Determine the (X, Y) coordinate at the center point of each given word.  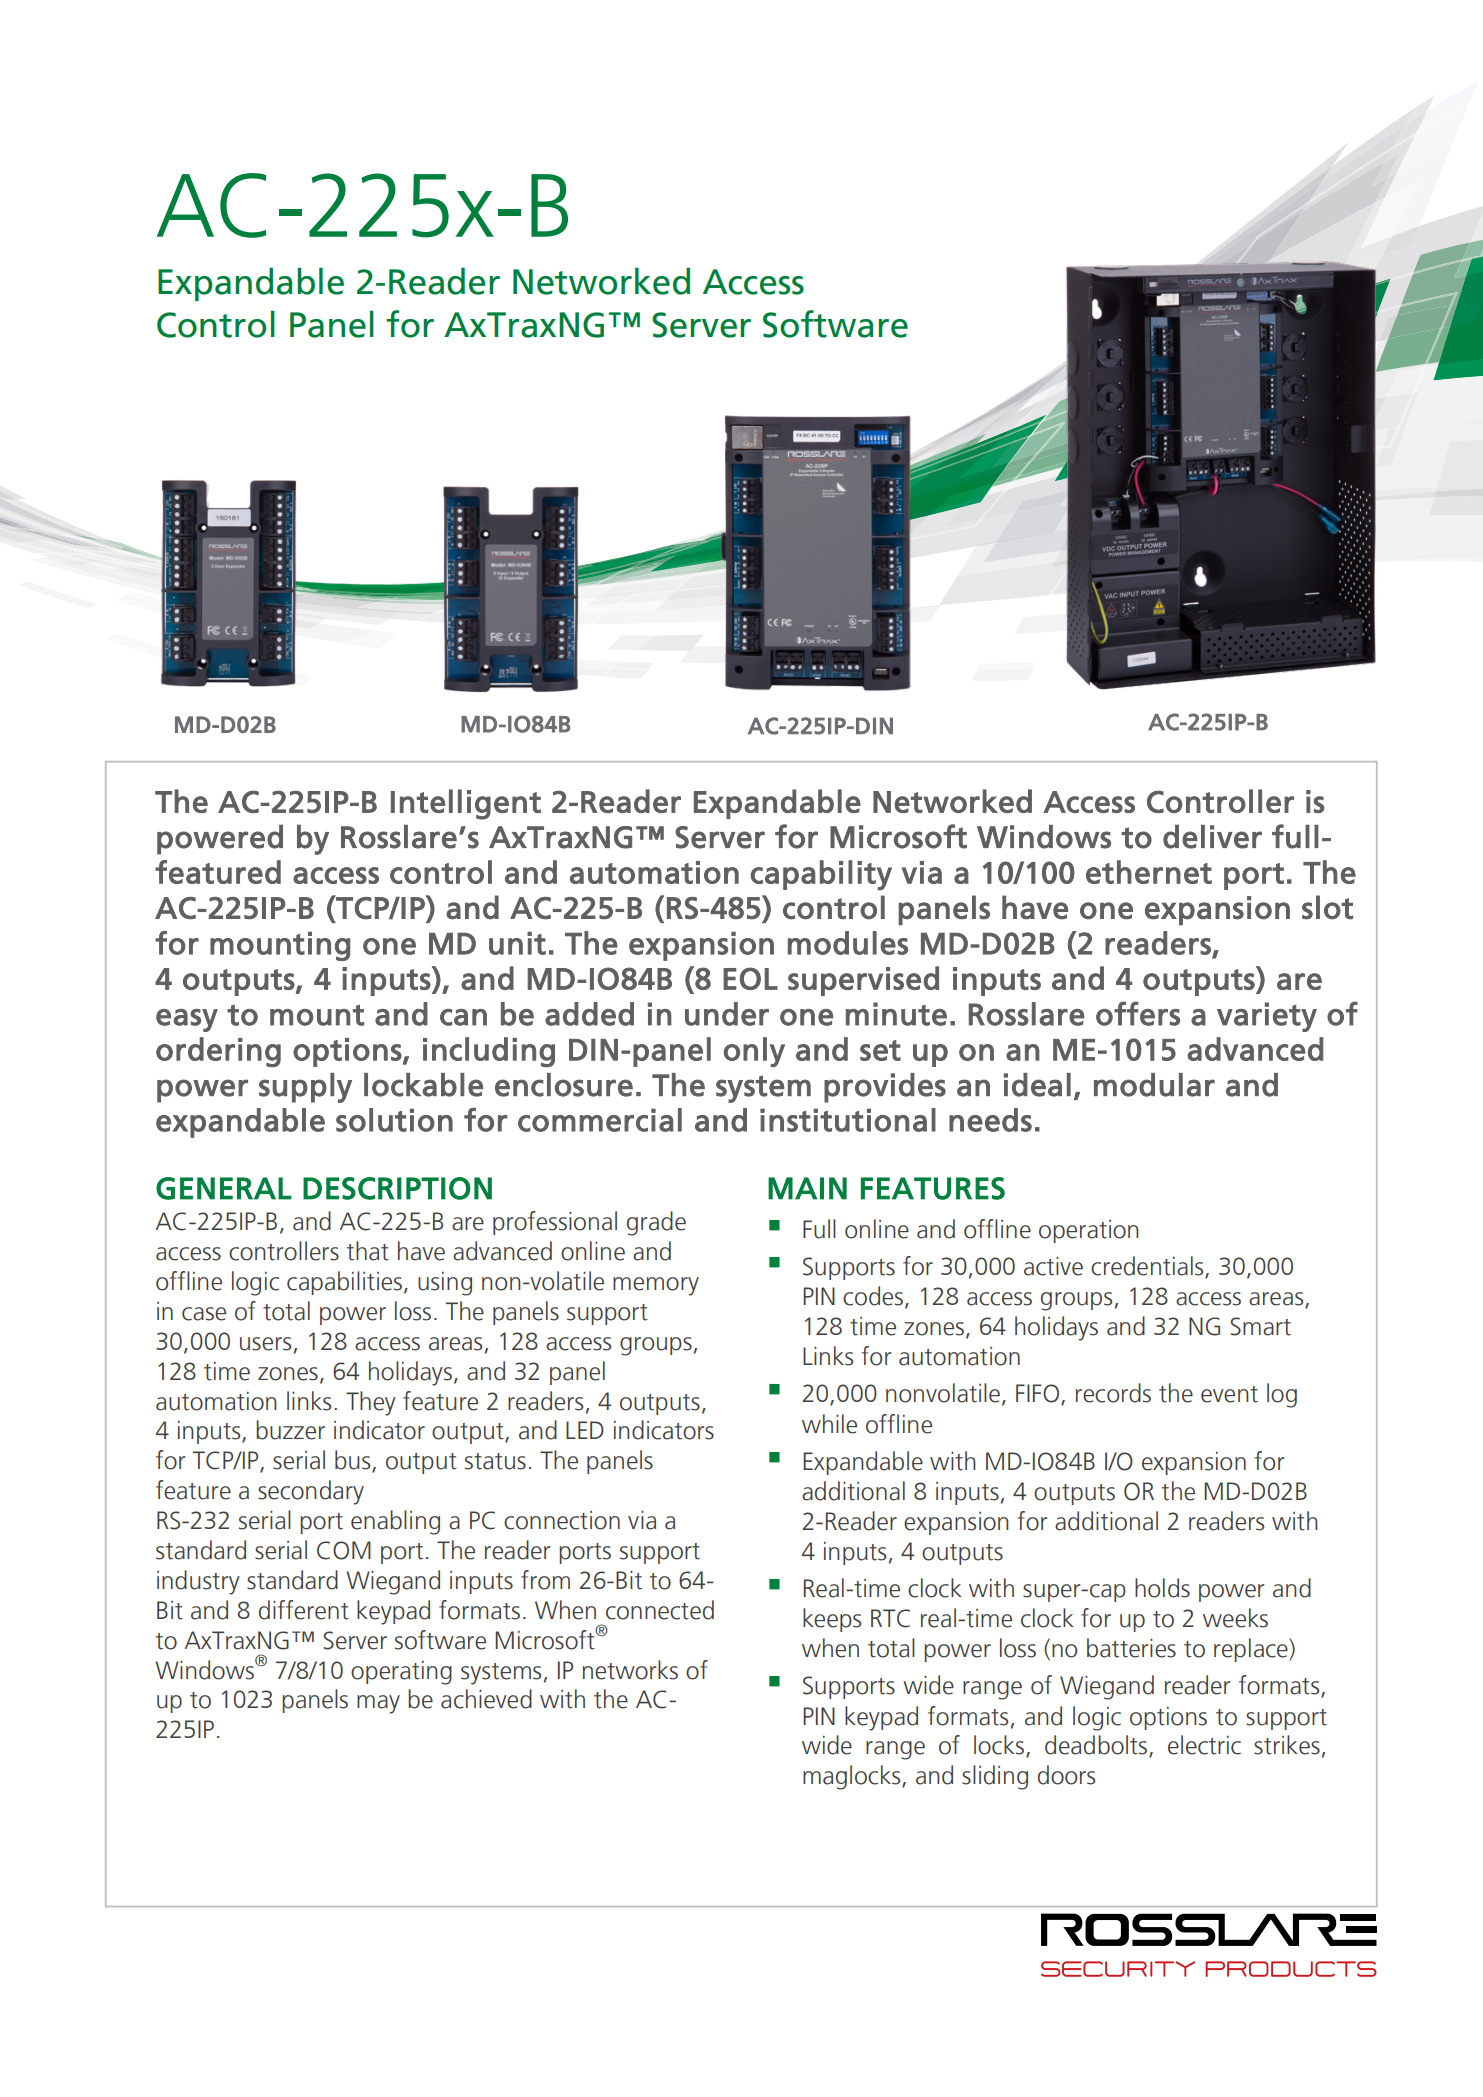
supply (305, 1088)
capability (821, 875)
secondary (311, 1492)
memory (656, 1286)
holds (1162, 1588)
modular (1154, 1085)
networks (630, 1670)
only (754, 1052)
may (378, 1704)
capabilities (344, 1283)
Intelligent (466, 804)
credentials (1148, 1267)
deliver (1212, 837)
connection (562, 1520)
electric (1204, 1745)
